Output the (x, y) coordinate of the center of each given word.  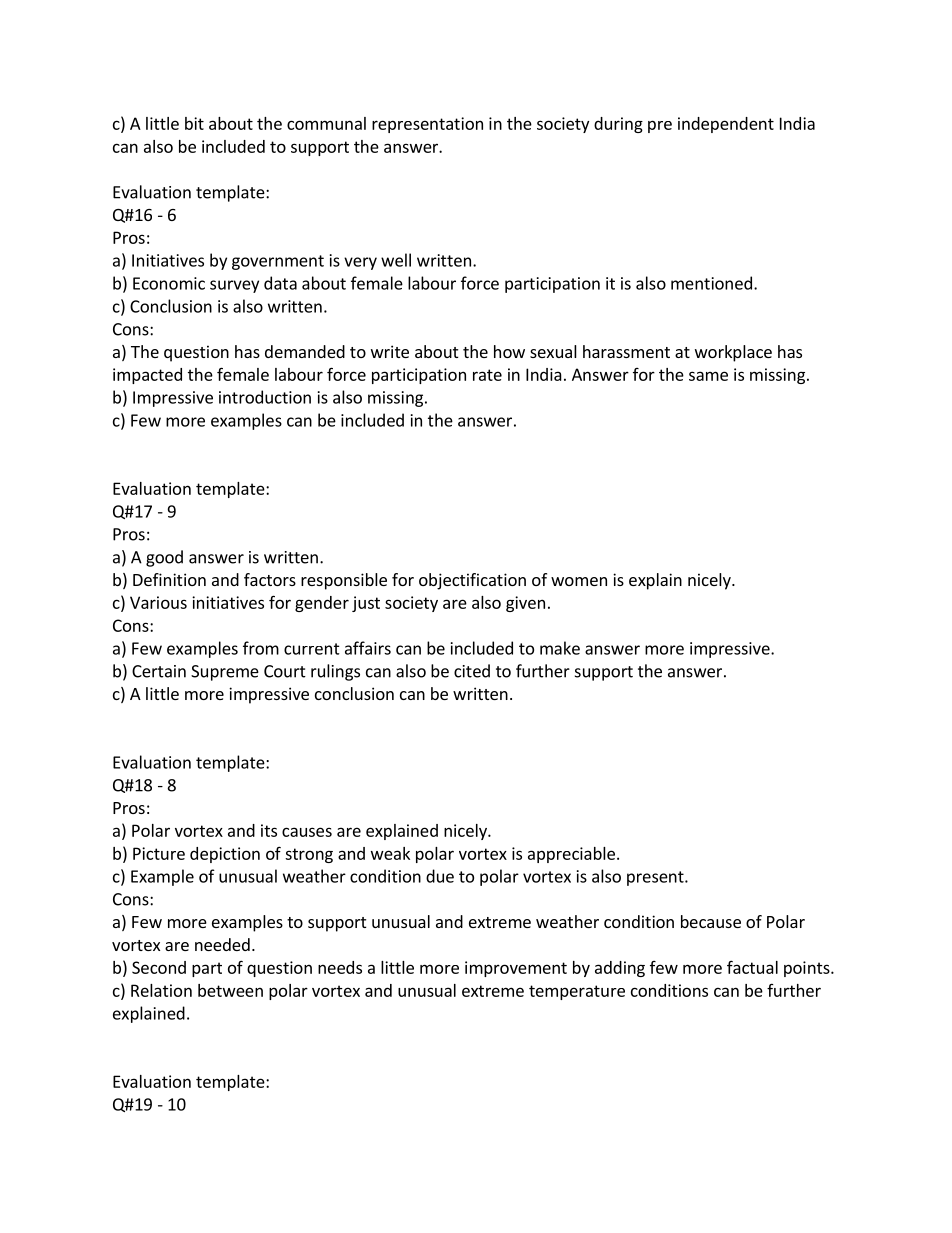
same (708, 376)
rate (487, 375)
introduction (265, 397)
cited (472, 671)
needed (222, 944)
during (618, 125)
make (560, 648)
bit (194, 123)
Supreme (225, 673)
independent (726, 125)
